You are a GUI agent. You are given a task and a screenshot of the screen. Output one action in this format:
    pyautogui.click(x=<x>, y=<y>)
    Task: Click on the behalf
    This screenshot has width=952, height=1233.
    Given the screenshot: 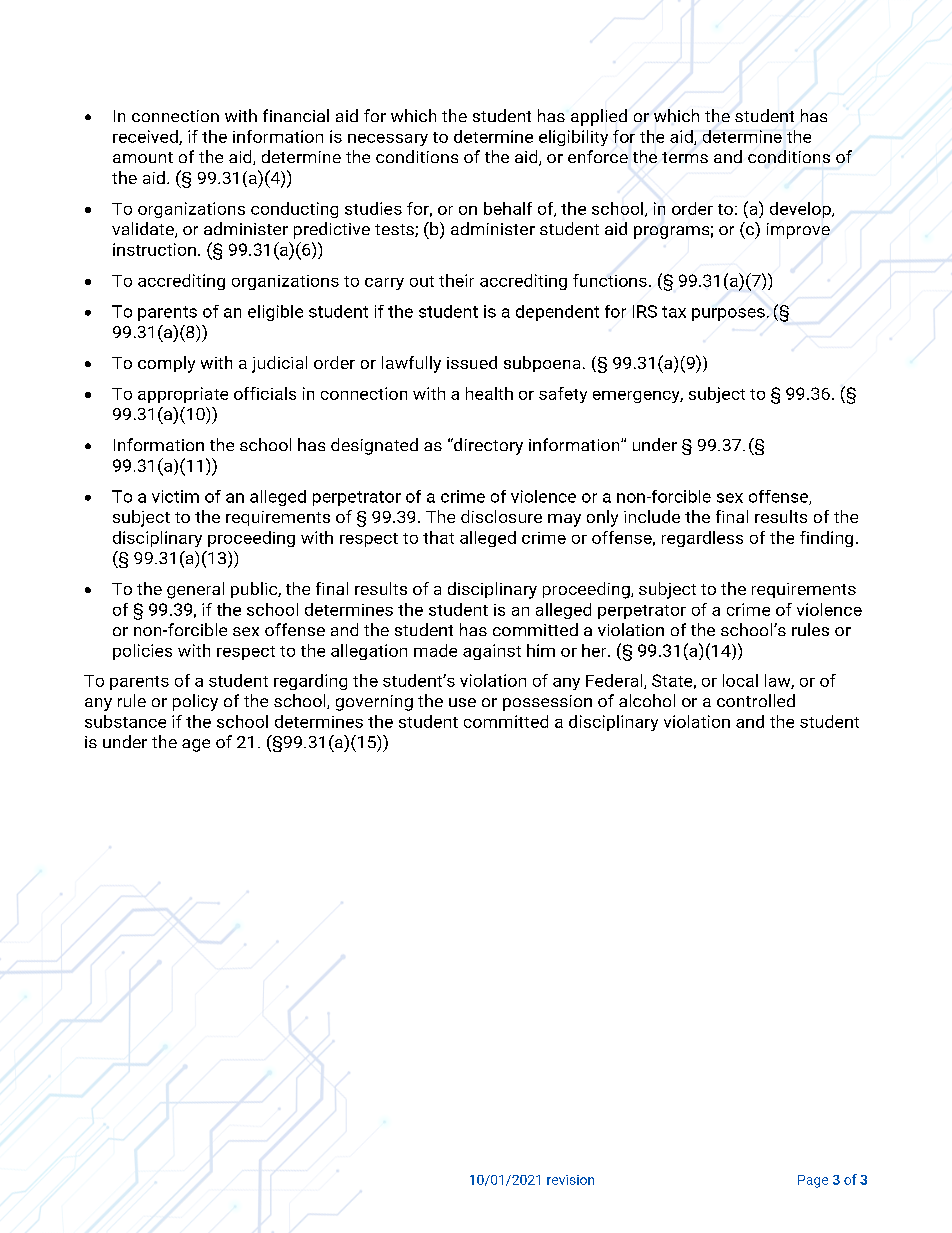 What is the action you would take?
    pyautogui.click(x=508, y=208)
